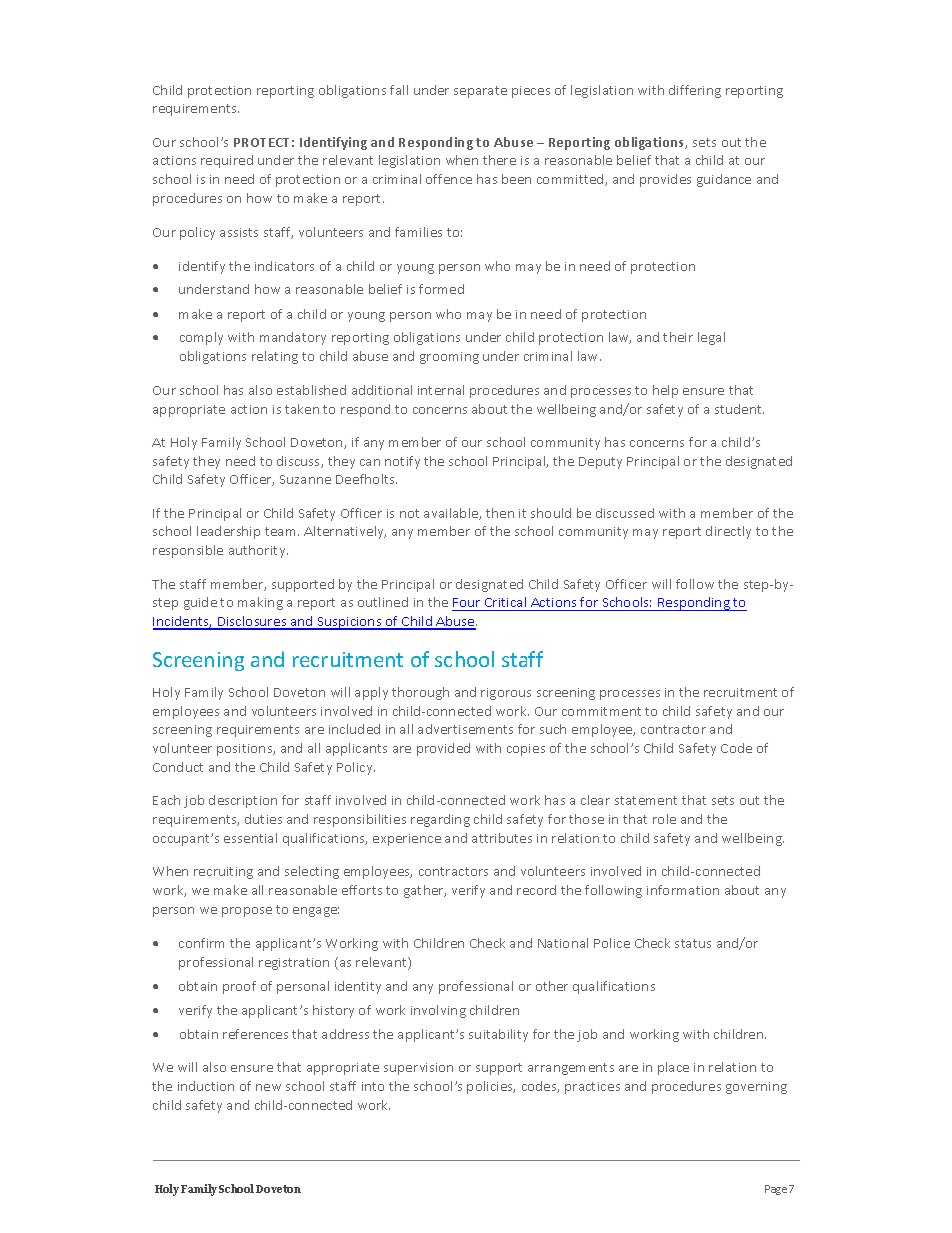  What do you see at coordinates (695, 91) in the page?
I see `differing` at bounding box center [695, 91].
